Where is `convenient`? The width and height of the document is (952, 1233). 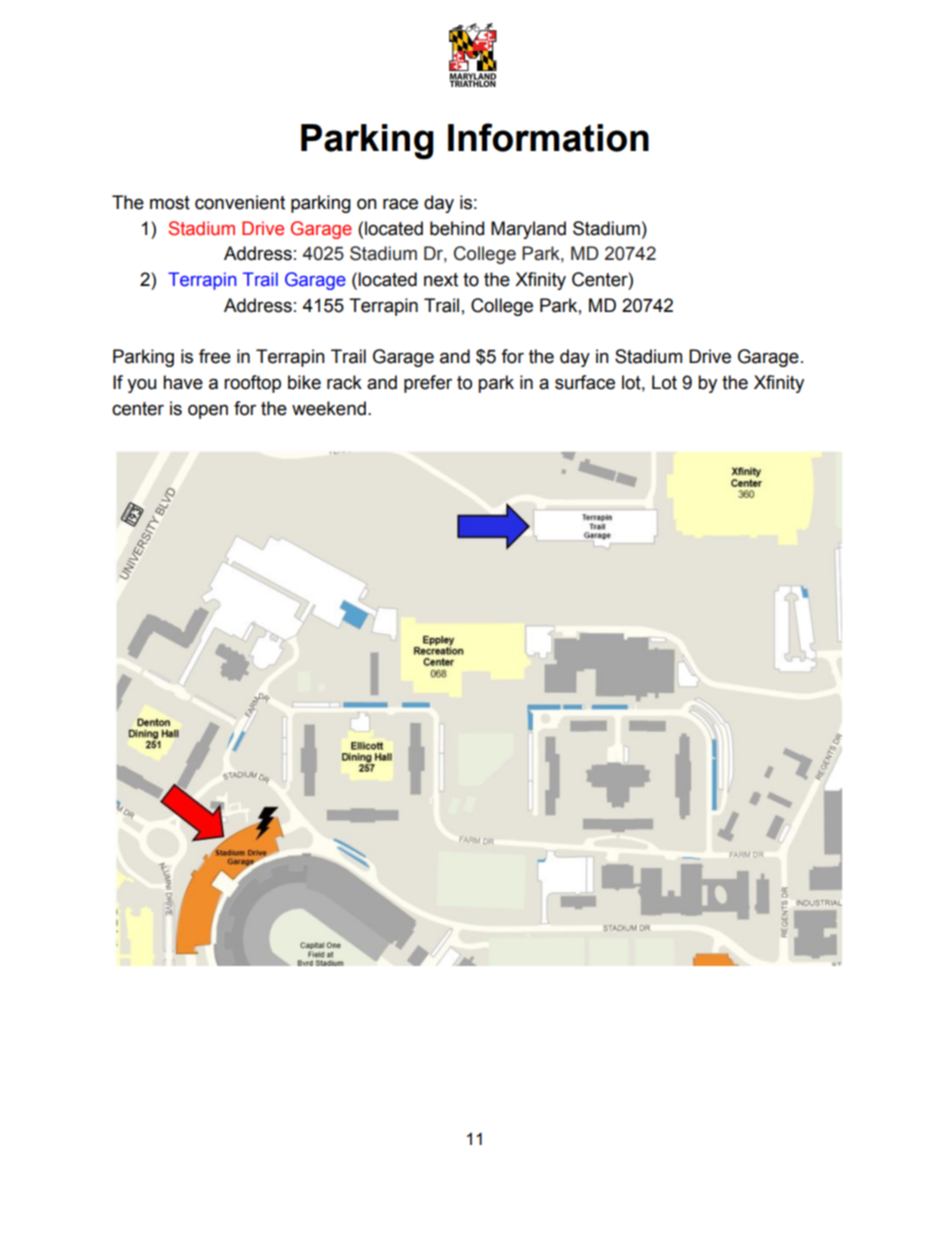 convenient is located at coordinates (240, 202).
